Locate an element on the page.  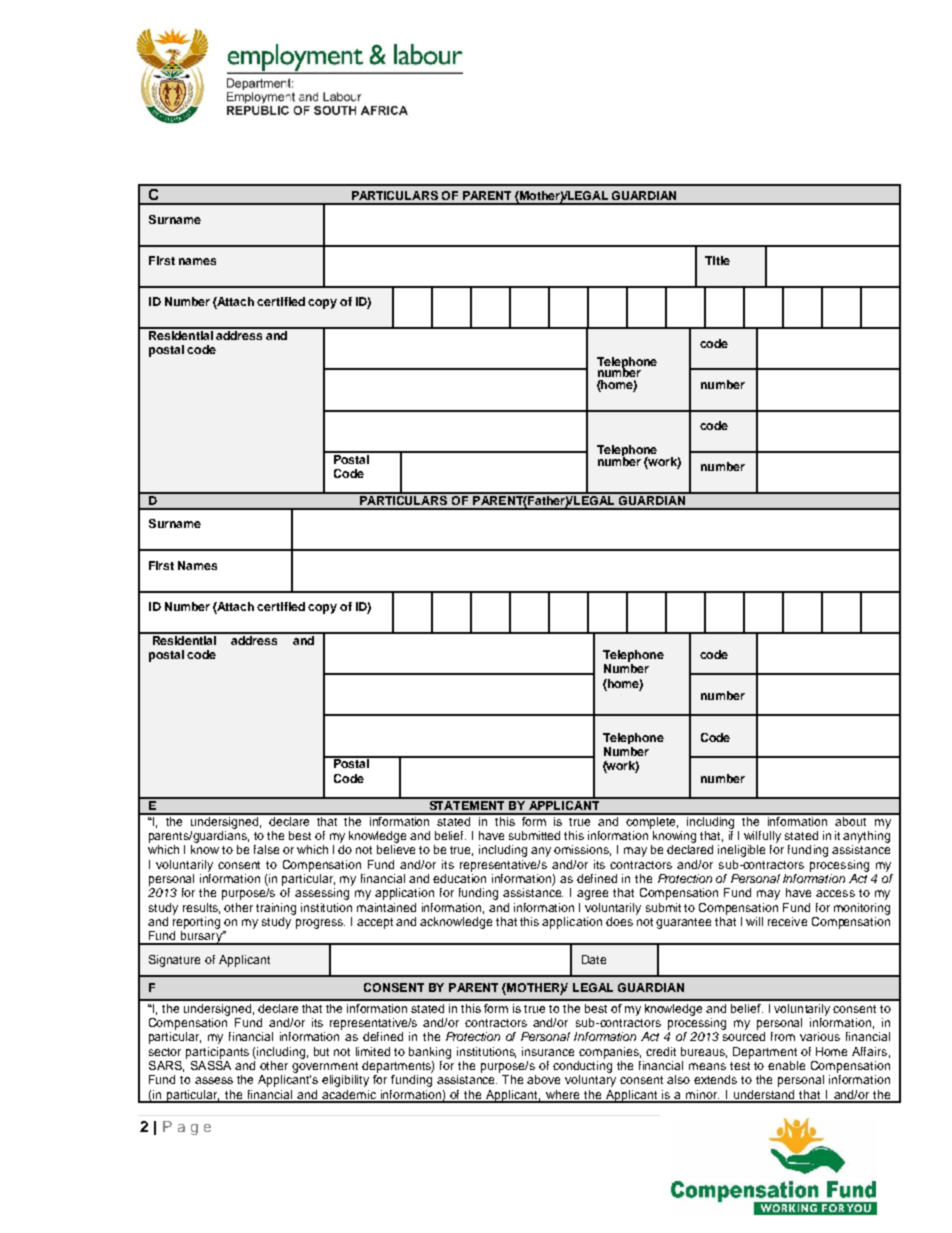
about is located at coordinates (852, 820).
